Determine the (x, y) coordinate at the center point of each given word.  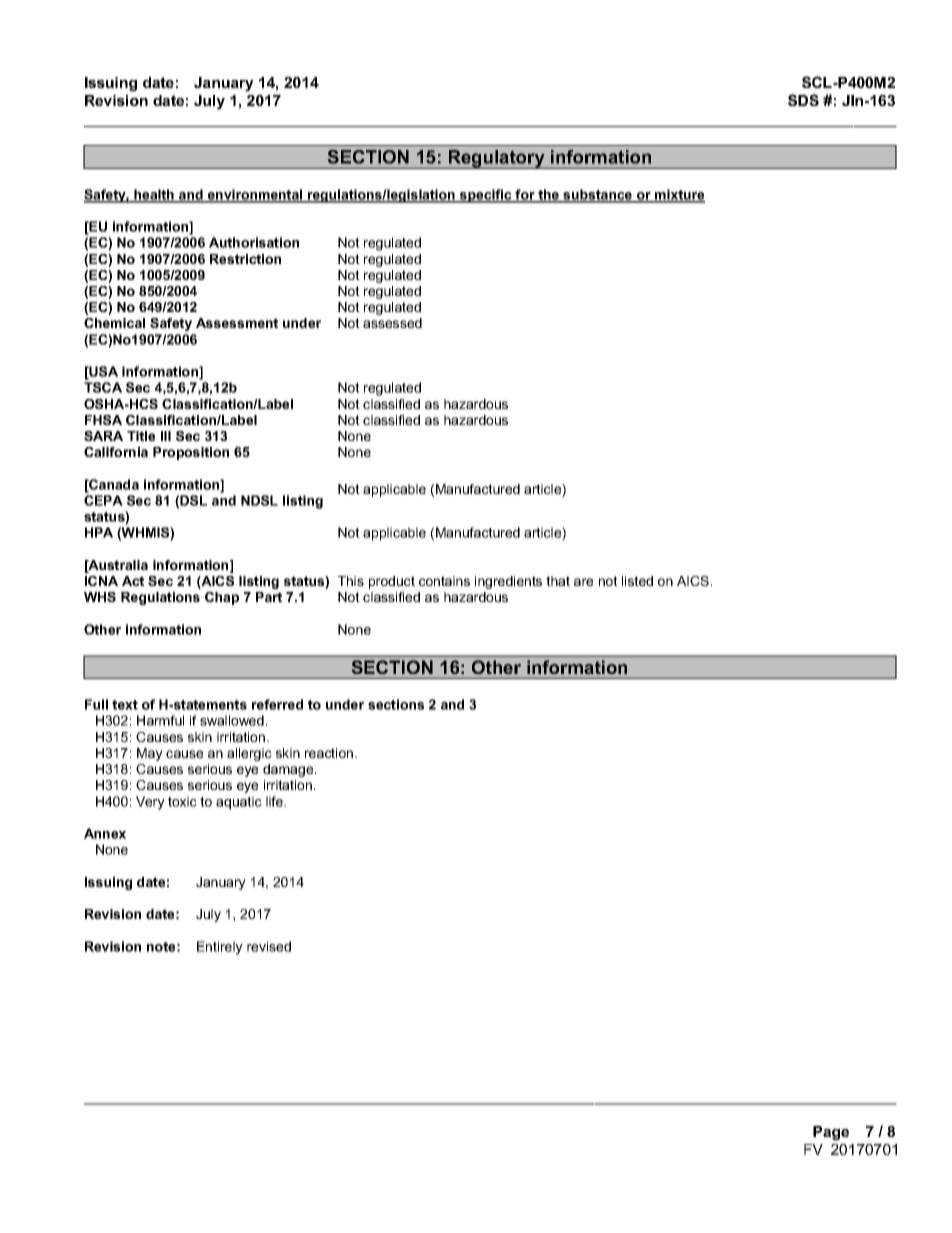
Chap (222, 598)
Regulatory (497, 159)
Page (831, 1133)
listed (637, 581)
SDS (803, 100)
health (154, 195)
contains (444, 581)
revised (269, 946)
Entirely (220, 948)
